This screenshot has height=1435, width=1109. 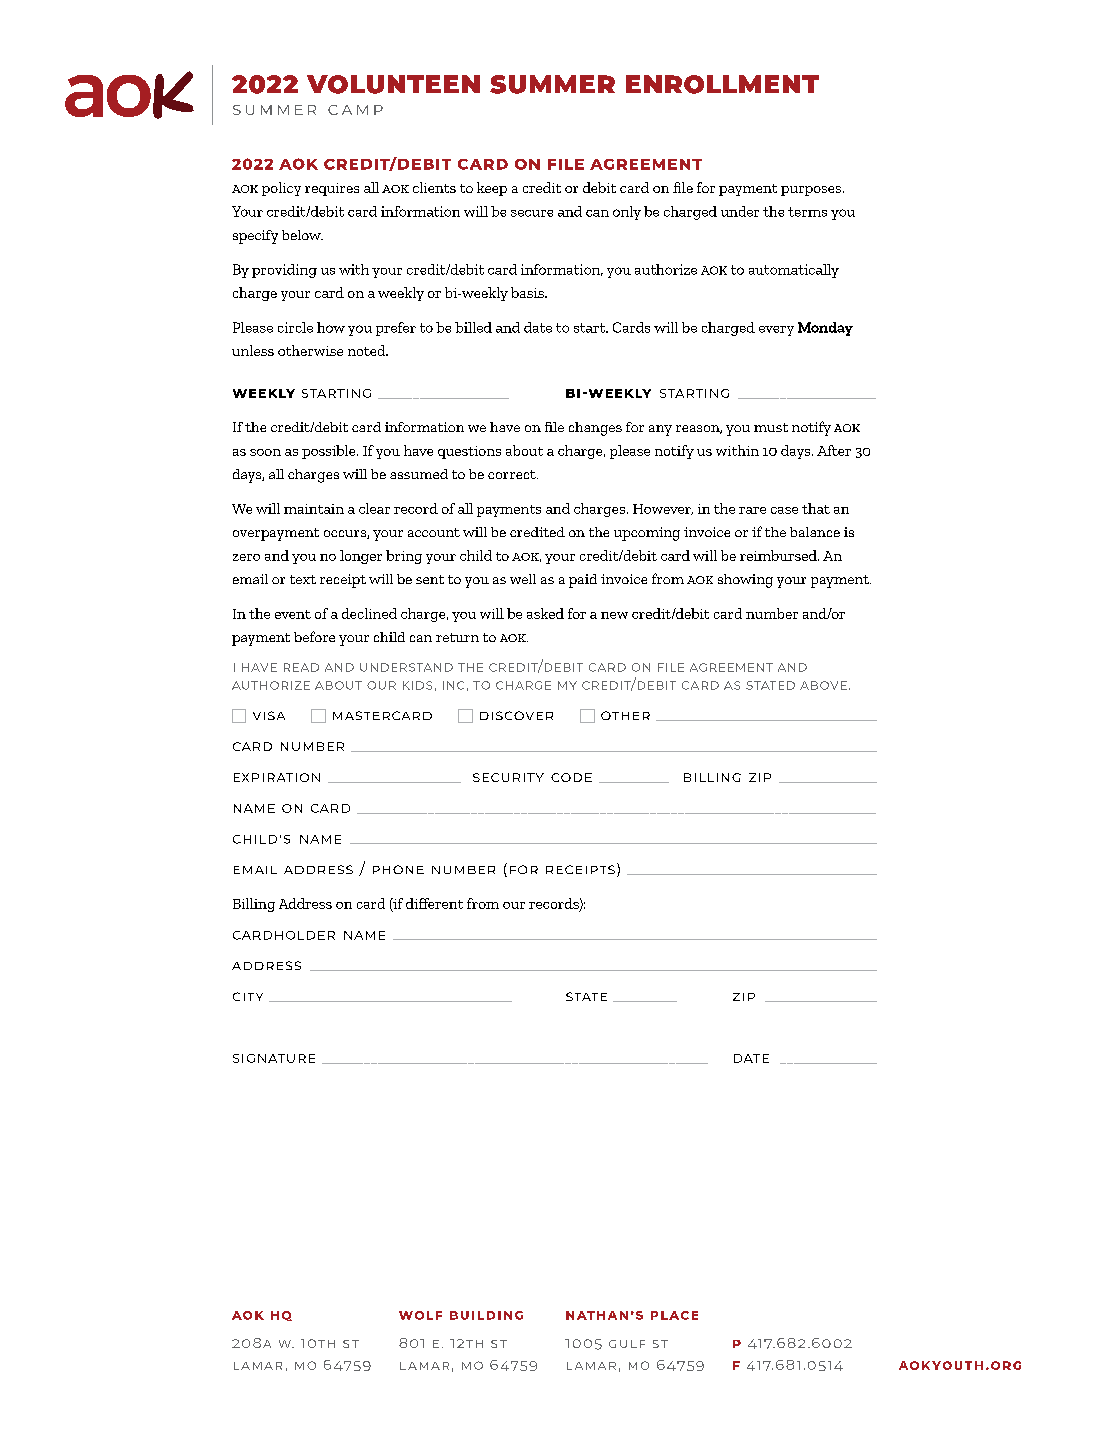 What do you see at coordinates (420, 1315) in the screenshot?
I see `Wolf` at bounding box center [420, 1315].
